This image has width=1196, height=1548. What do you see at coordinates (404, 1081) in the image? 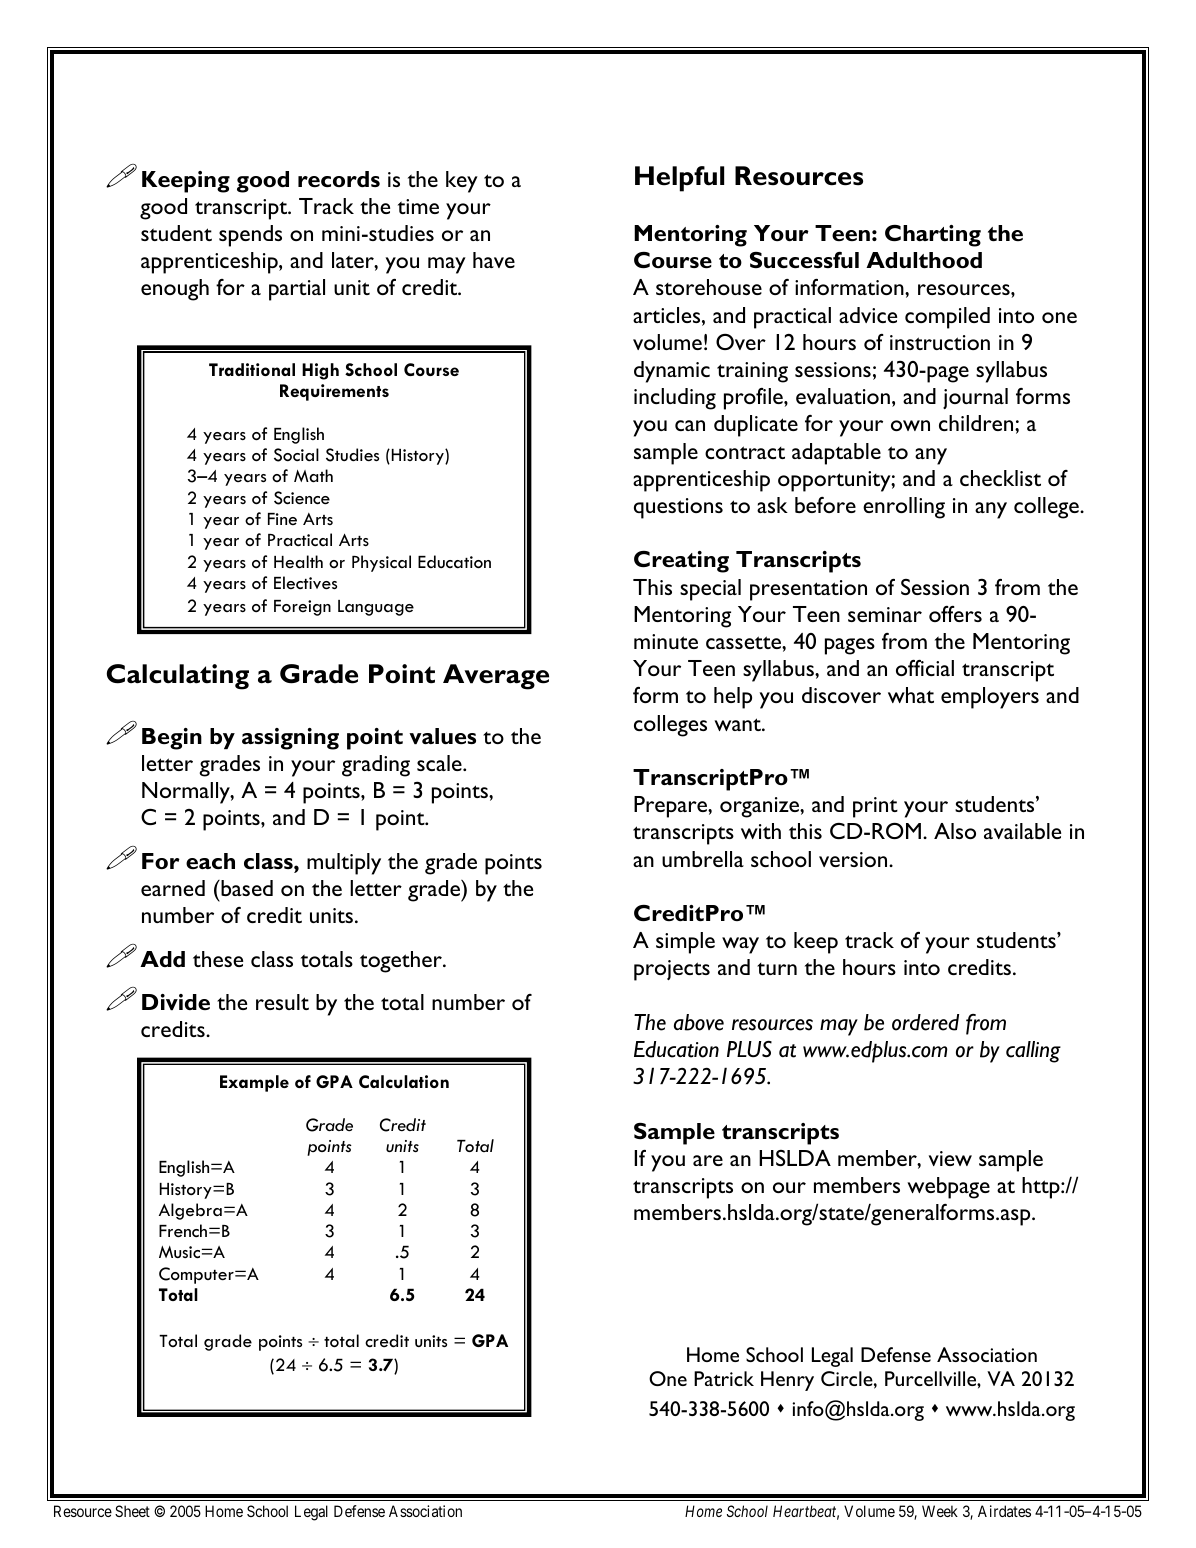
I see `Calculation` at bounding box center [404, 1081].
